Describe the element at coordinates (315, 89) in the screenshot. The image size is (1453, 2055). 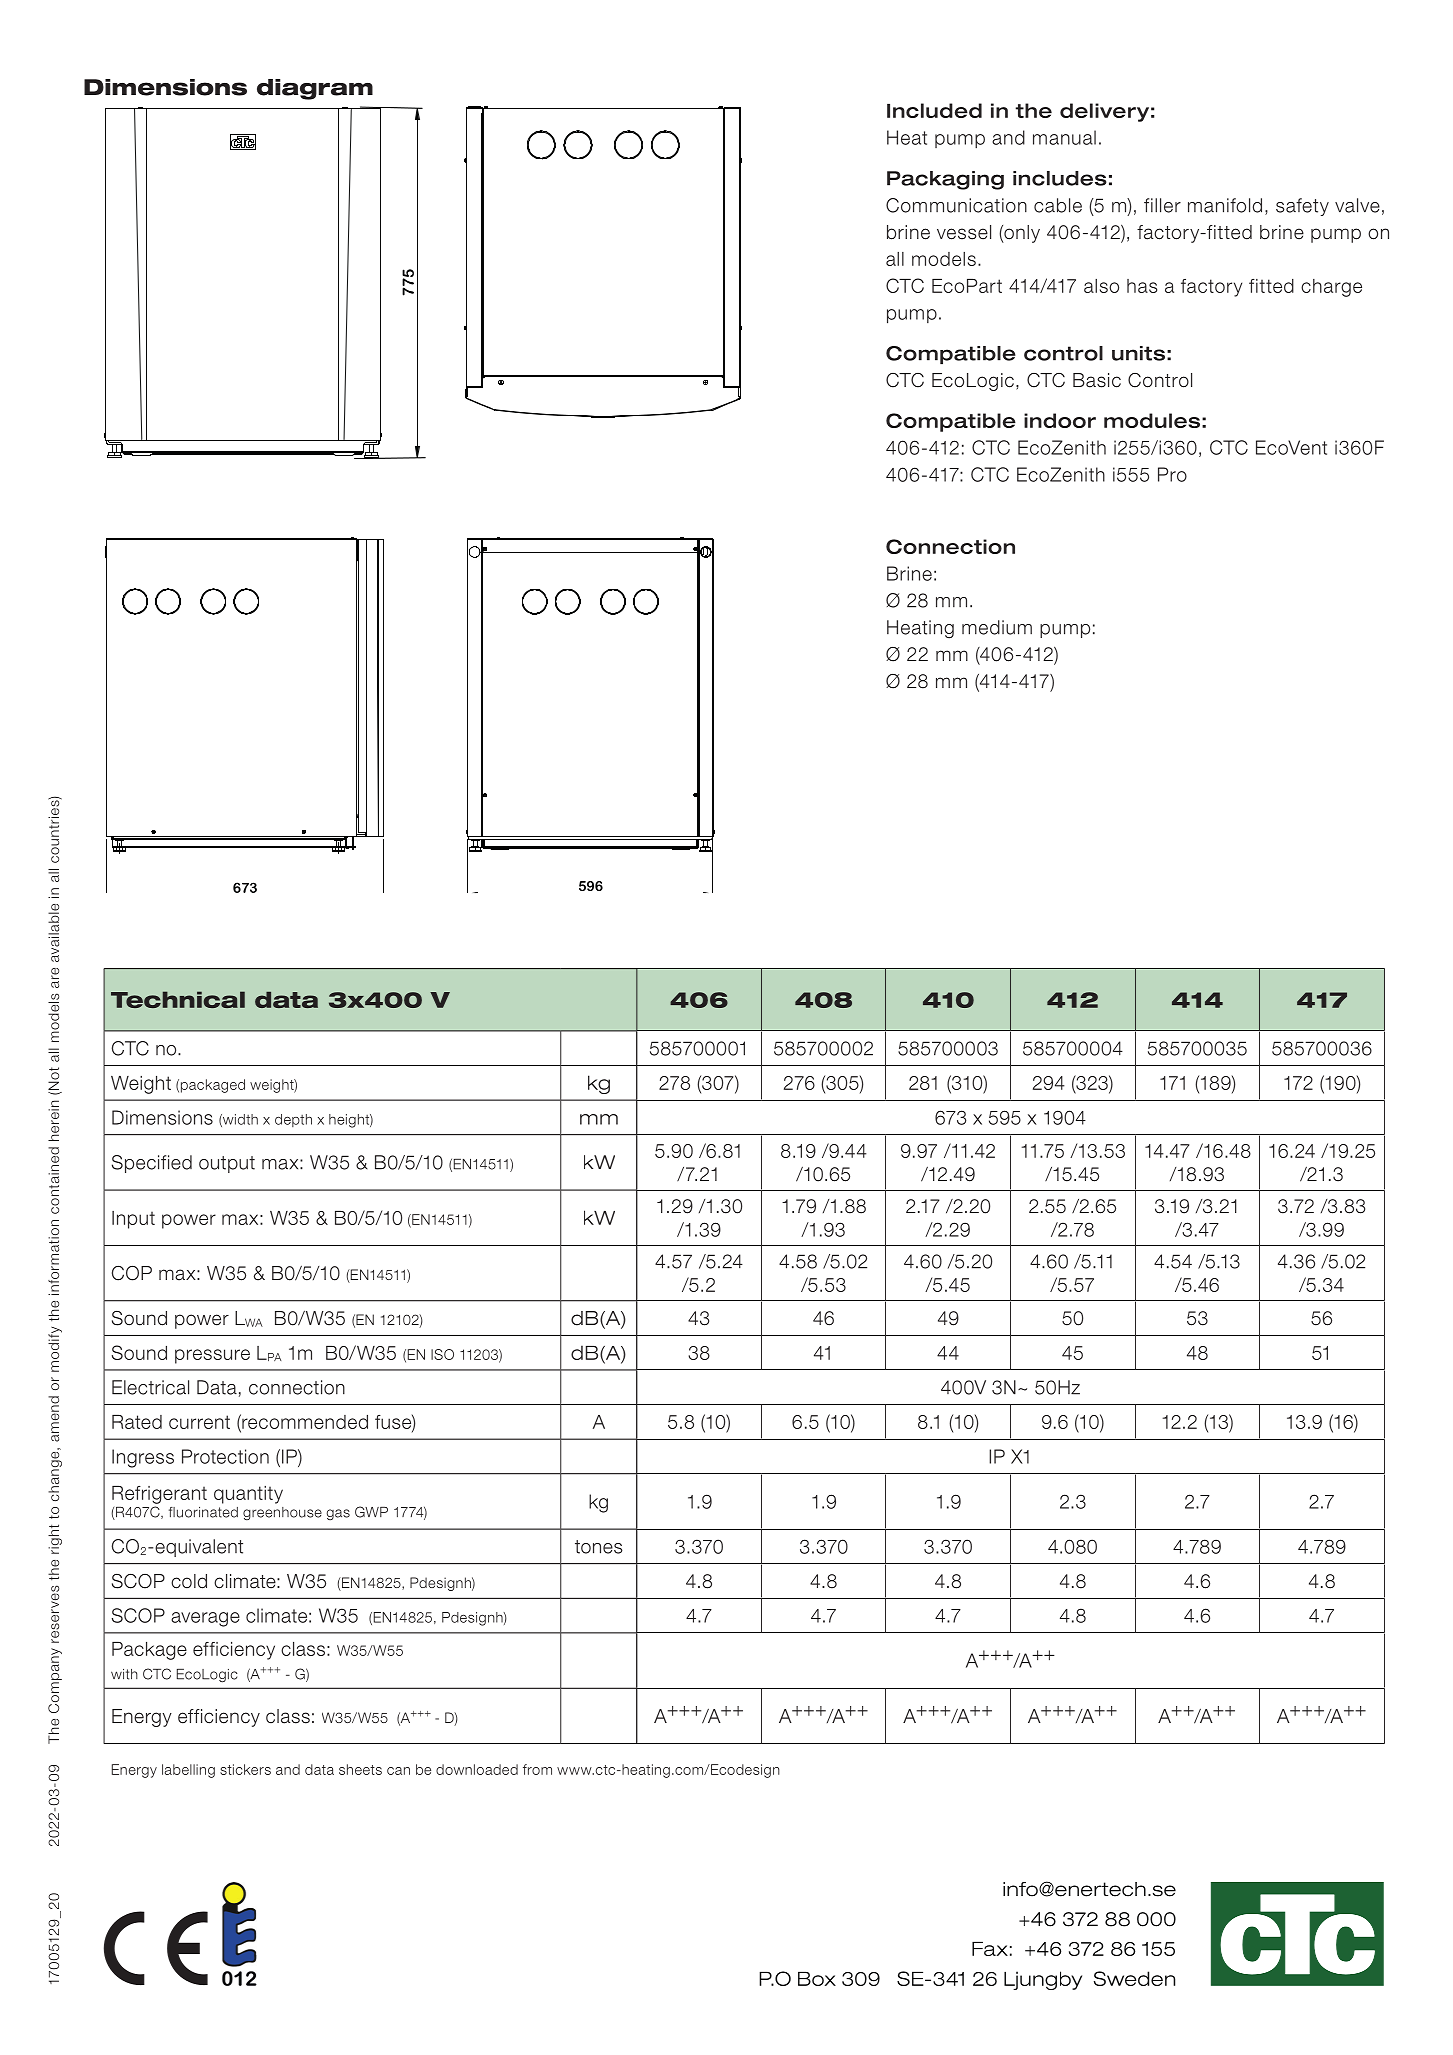
I see `diagram` at that location.
